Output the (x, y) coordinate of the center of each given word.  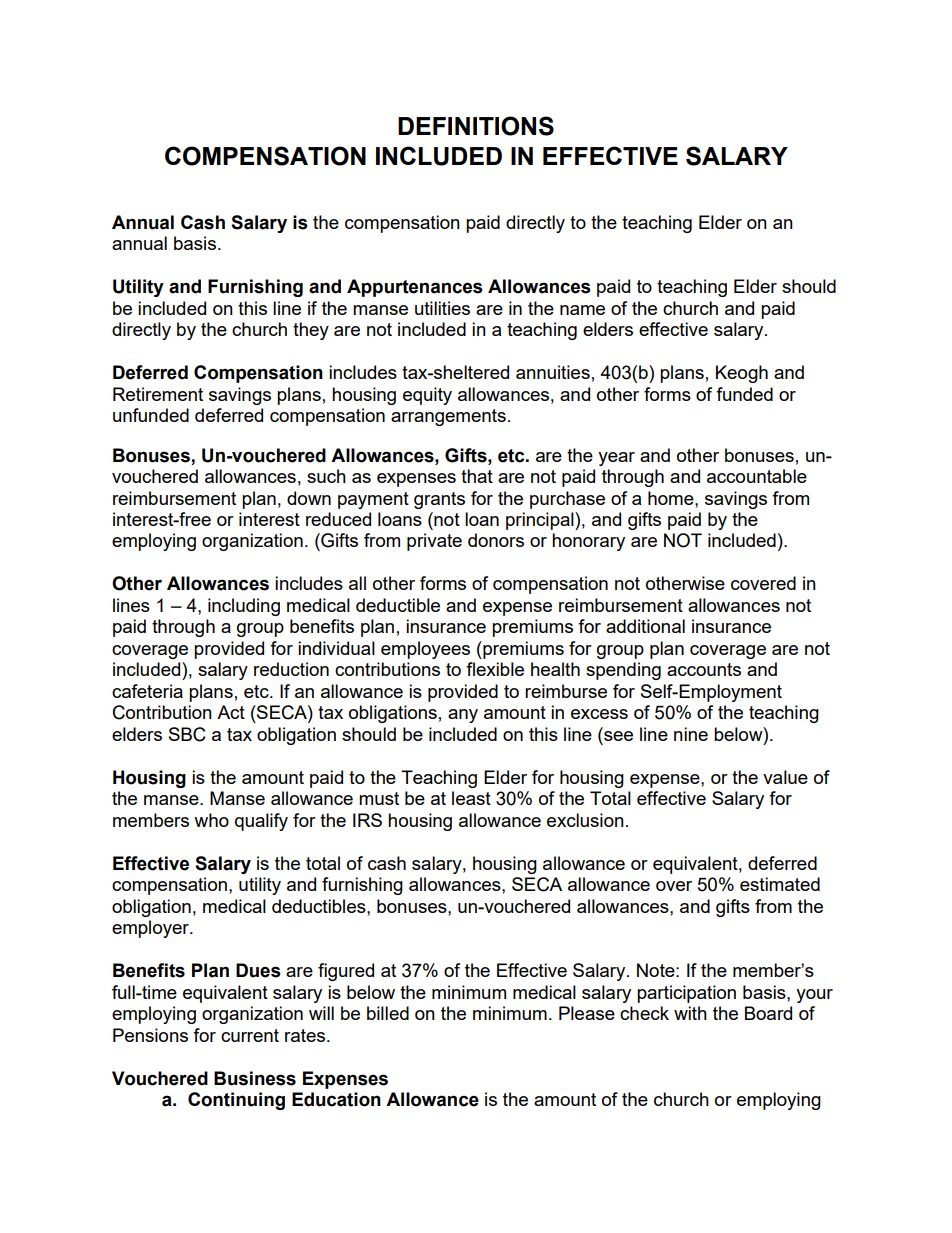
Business (255, 1078)
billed (388, 1013)
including (244, 607)
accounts (704, 669)
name (582, 310)
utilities (442, 308)
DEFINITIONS (476, 126)
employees (425, 650)
